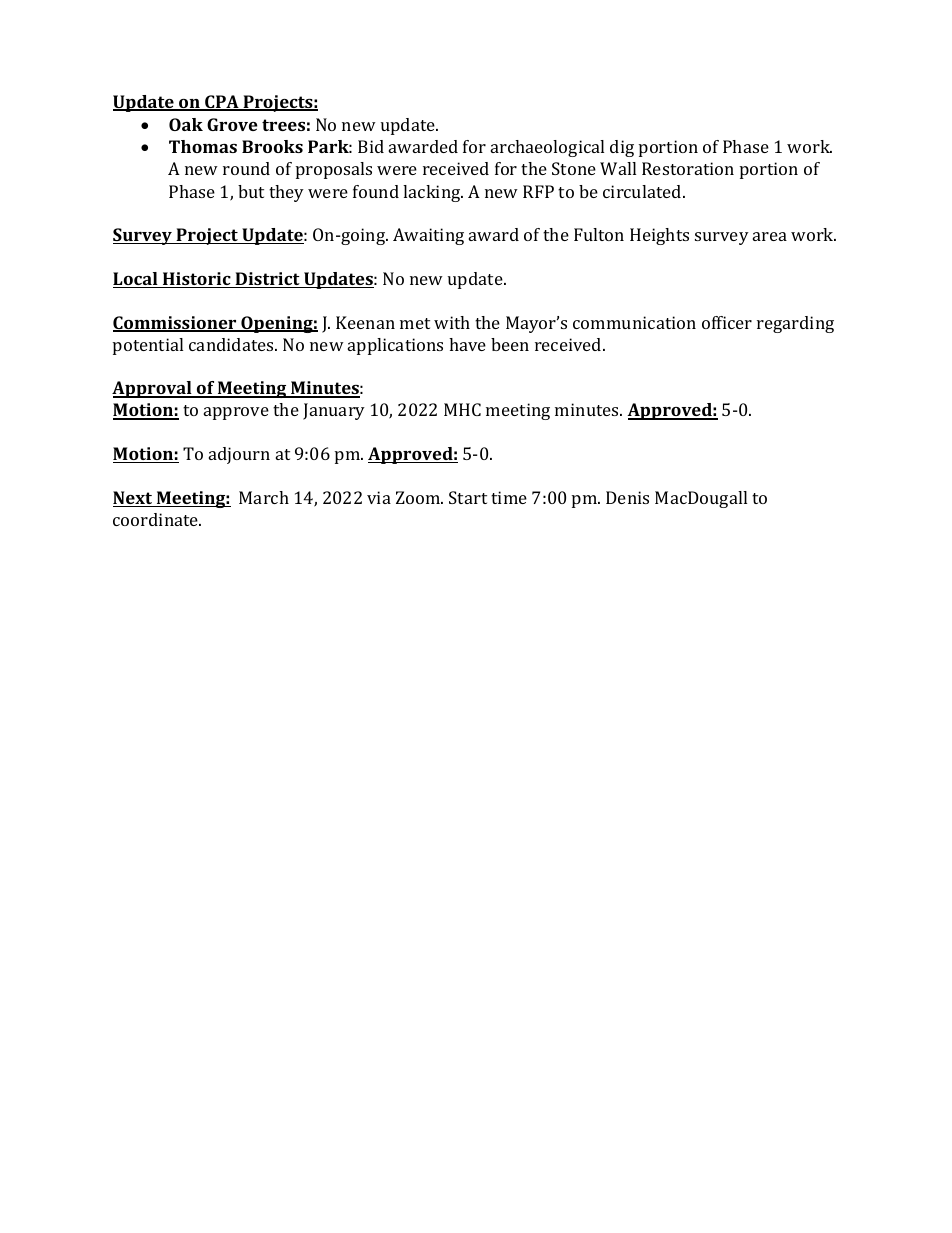  I want to click on dig, so click(622, 148).
